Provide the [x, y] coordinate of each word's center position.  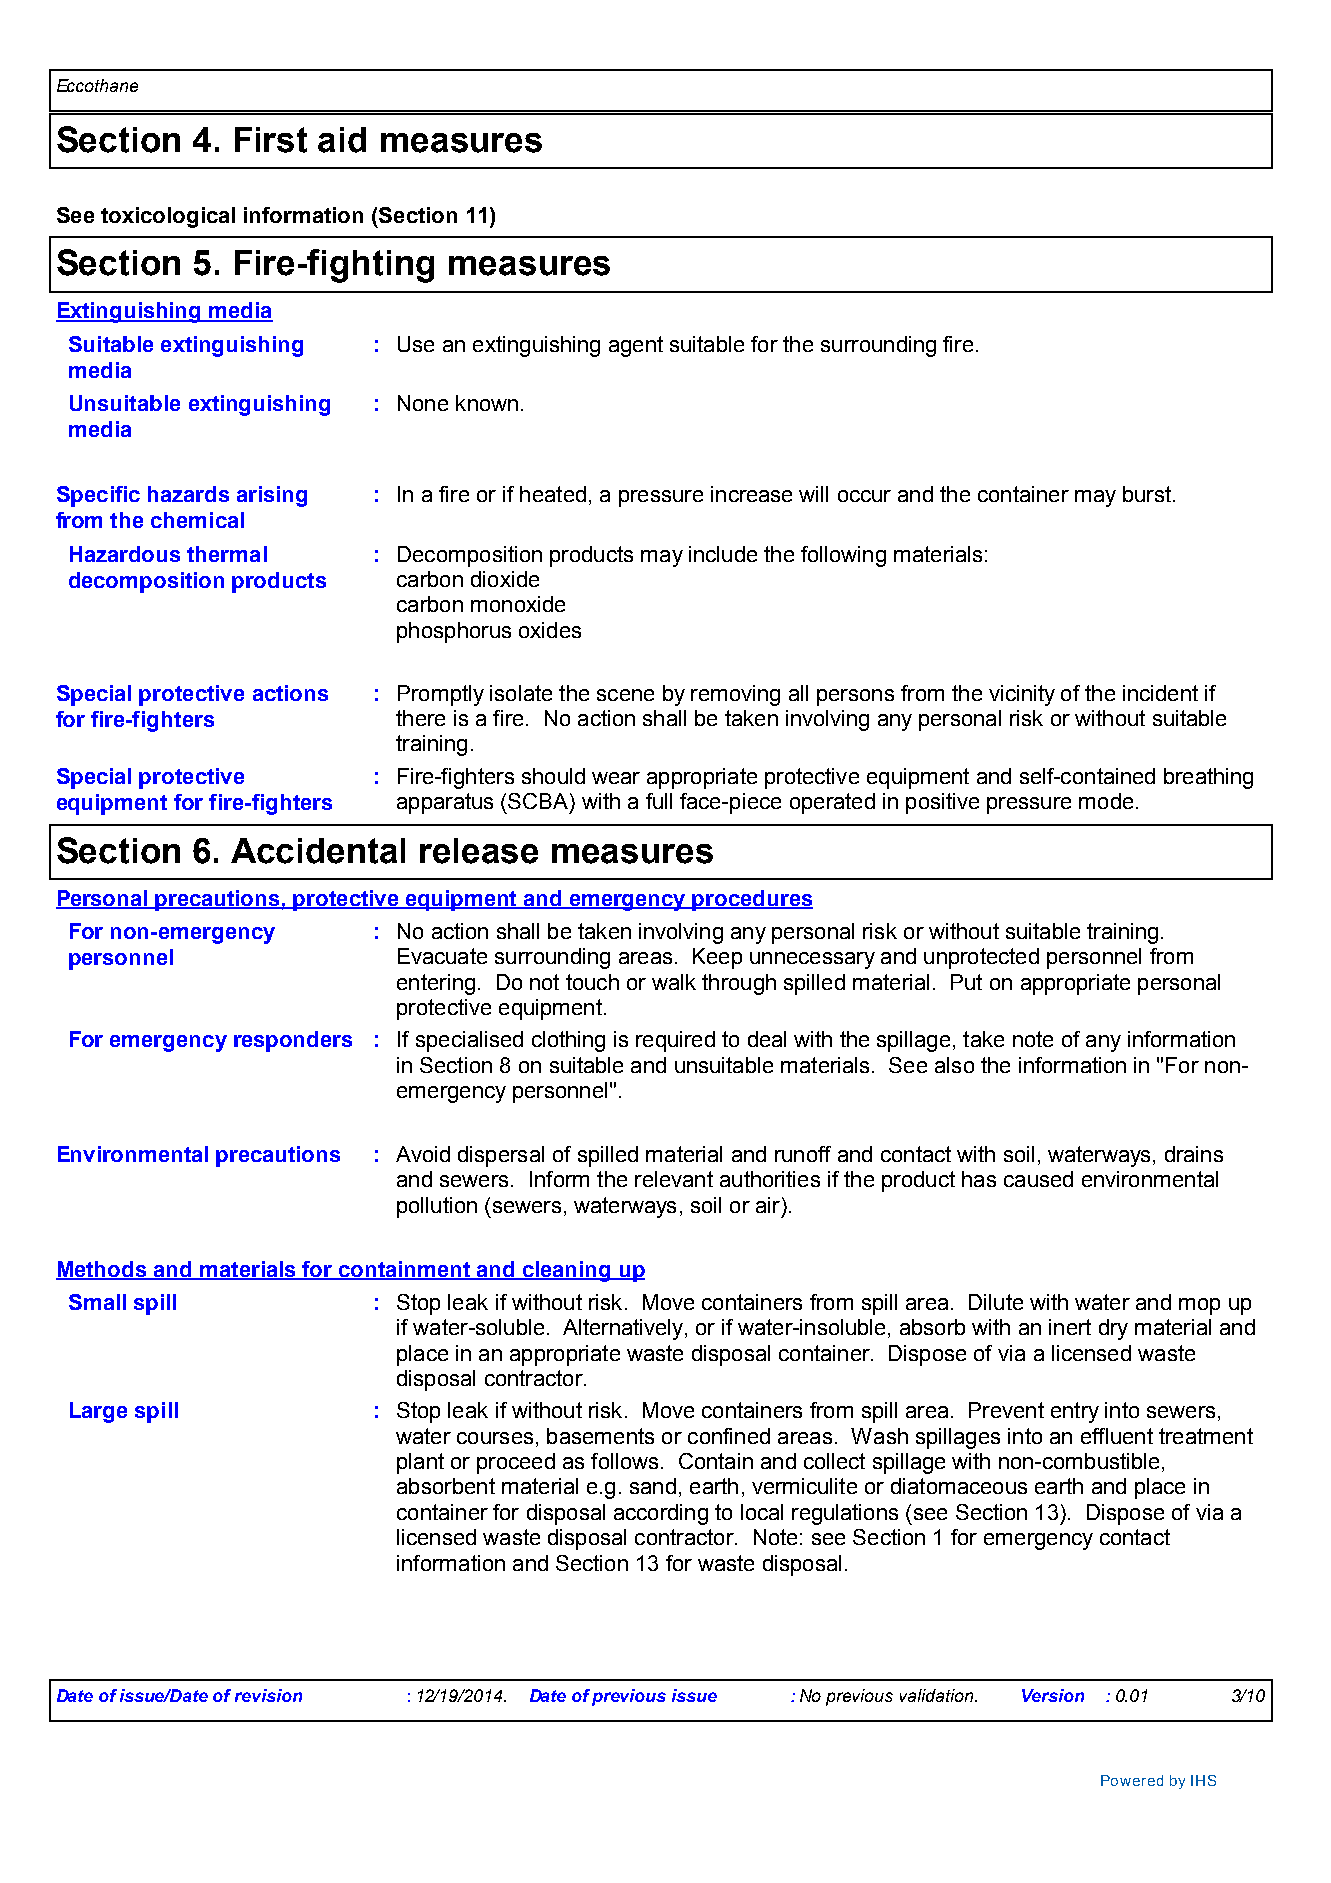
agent [636, 346]
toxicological [168, 217]
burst [1147, 494]
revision [268, 1695]
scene [625, 695]
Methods [102, 1270]
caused [1038, 1179]
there [420, 718]
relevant [674, 1179]
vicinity [1022, 695]
